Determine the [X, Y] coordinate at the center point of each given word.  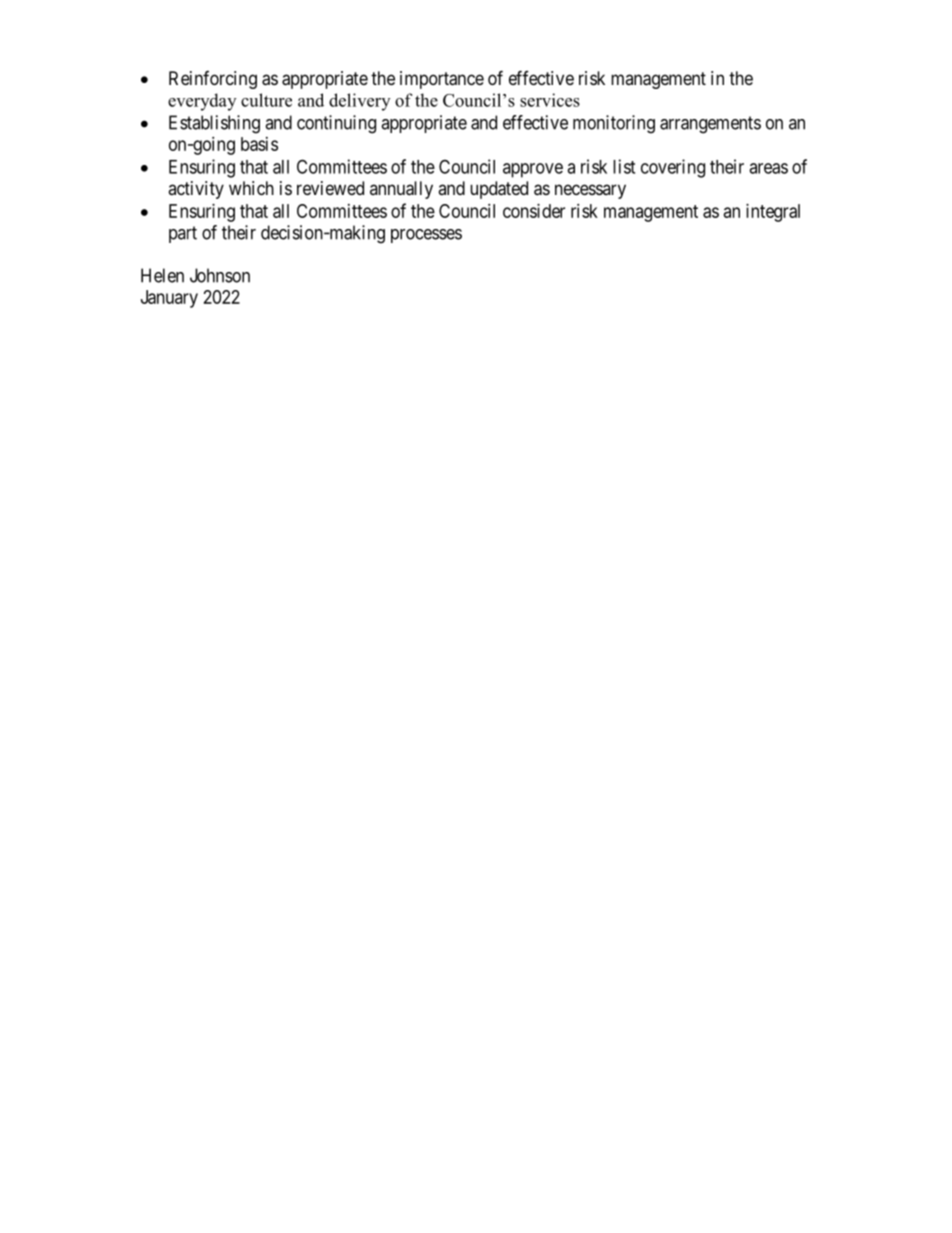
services [550, 100]
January [169, 299]
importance [442, 80]
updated [499, 190]
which [251, 188]
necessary [590, 191]
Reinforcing [213, 80]
